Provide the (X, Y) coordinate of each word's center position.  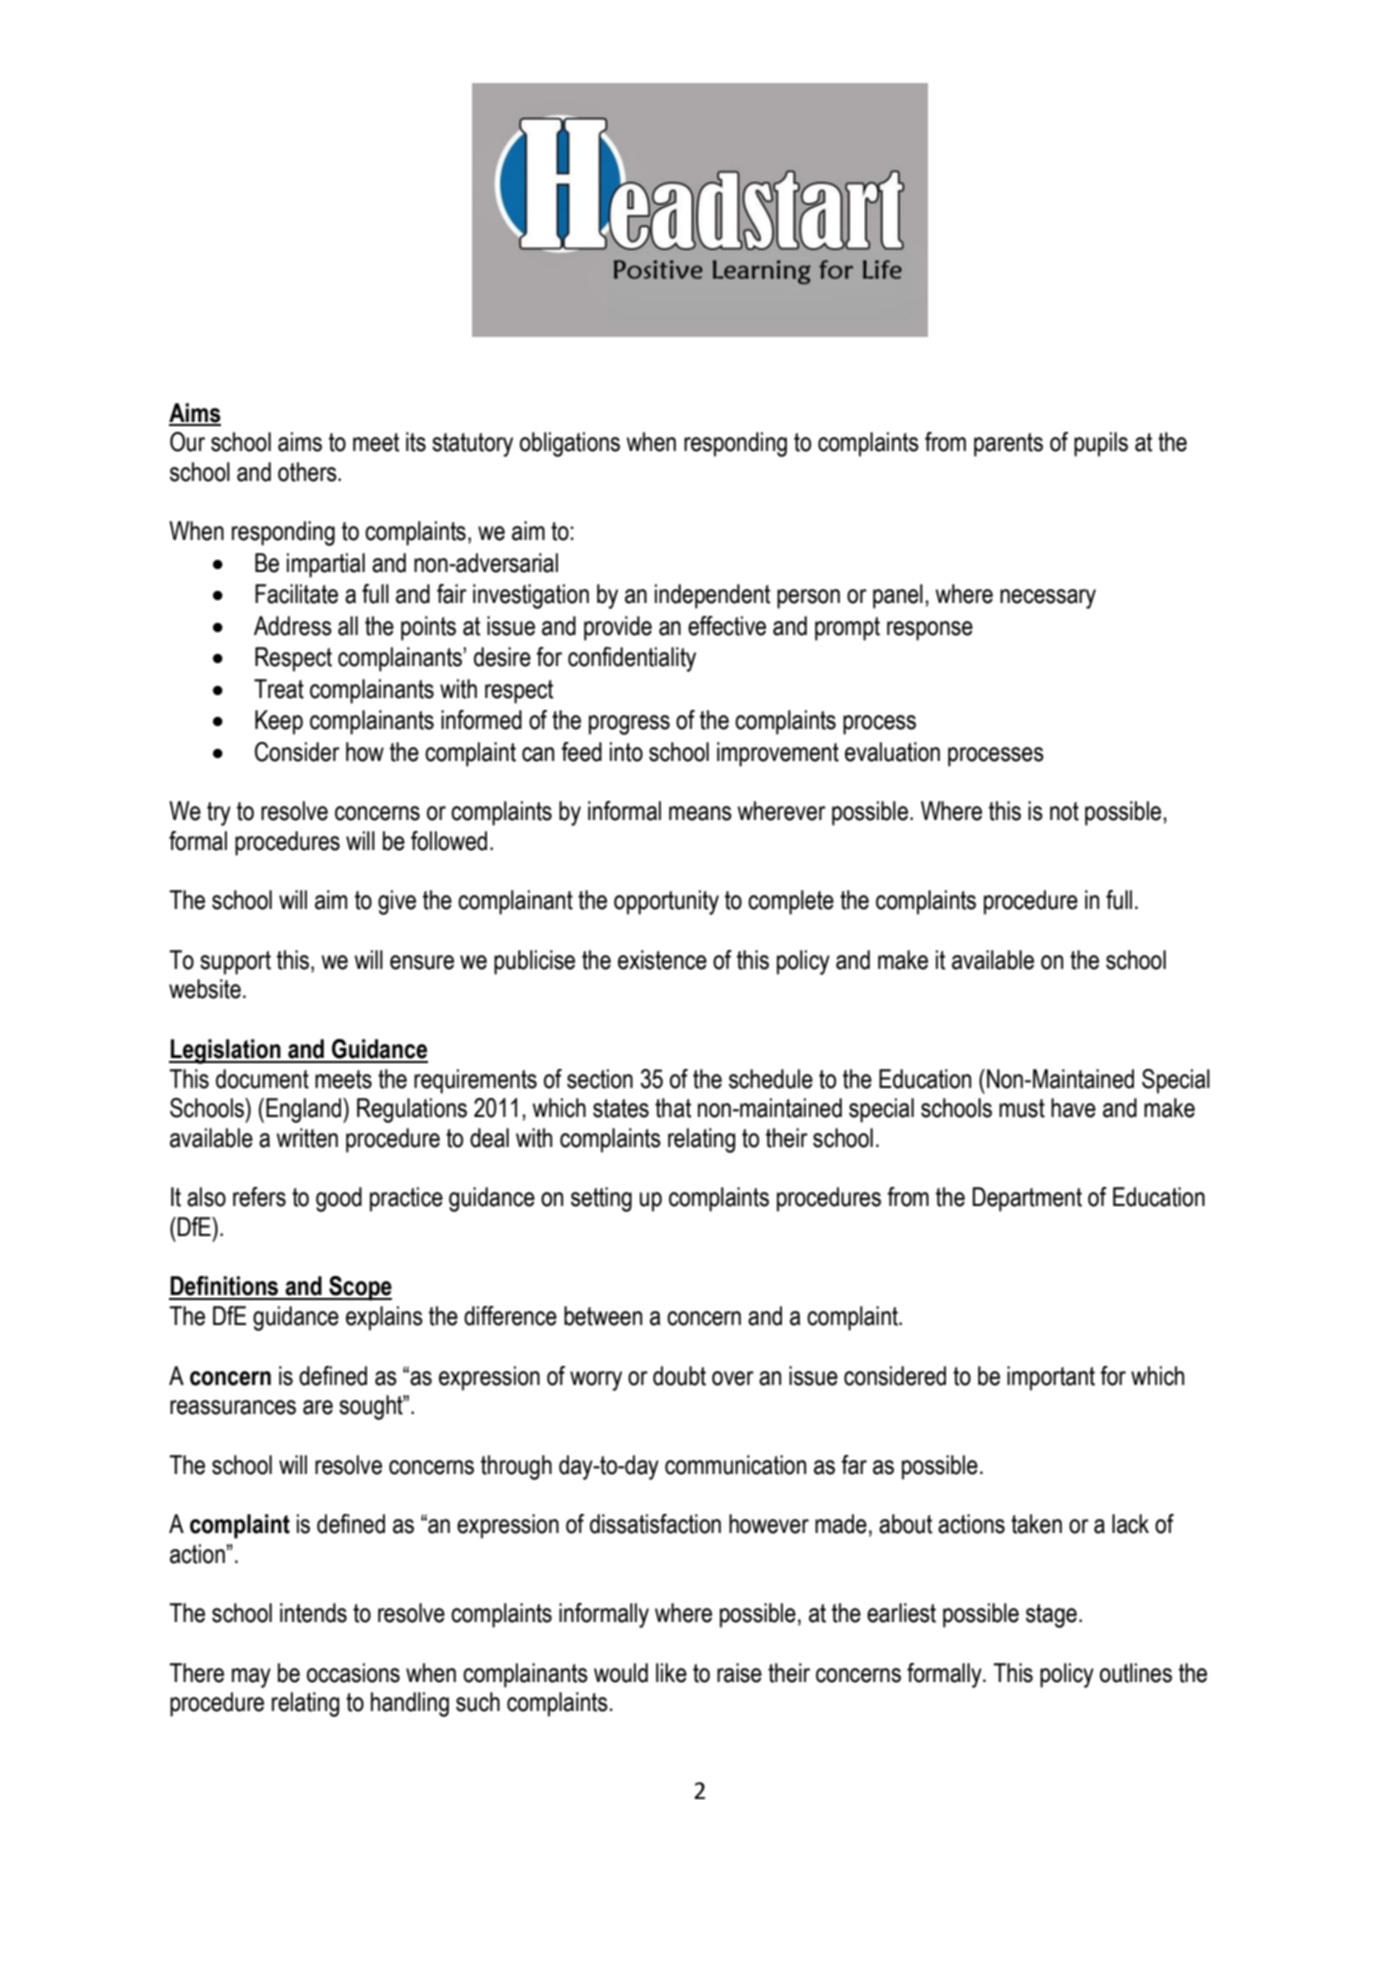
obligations (570, 444)
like (671, 1673)
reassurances (233, 1407)
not (1064, 811)
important (1051, 1378)
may (251, 1678)
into (626, 752)
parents (1008, 445)
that (673, 1108)
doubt (679, 1376)
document (262, 1079)
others (308, 472)
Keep (279, 722)
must (1022, 1108)
